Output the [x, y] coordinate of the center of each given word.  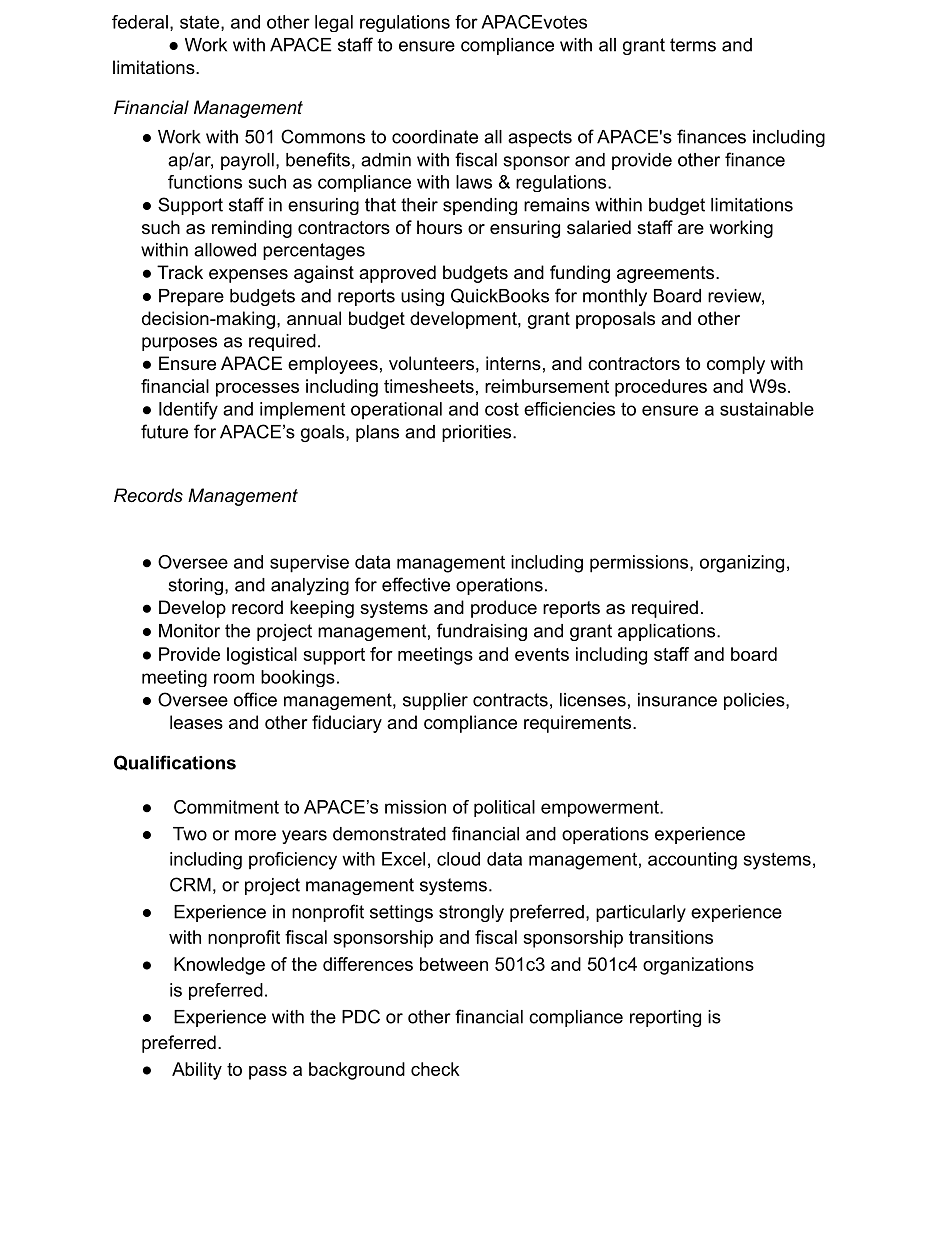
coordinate [435, 137]
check [435, 1069]
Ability [197, 1071]
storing [195, 586]
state [201, 23]
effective [416, 584]
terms [693, 45]
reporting [665, 1018]
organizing [742, 564]
